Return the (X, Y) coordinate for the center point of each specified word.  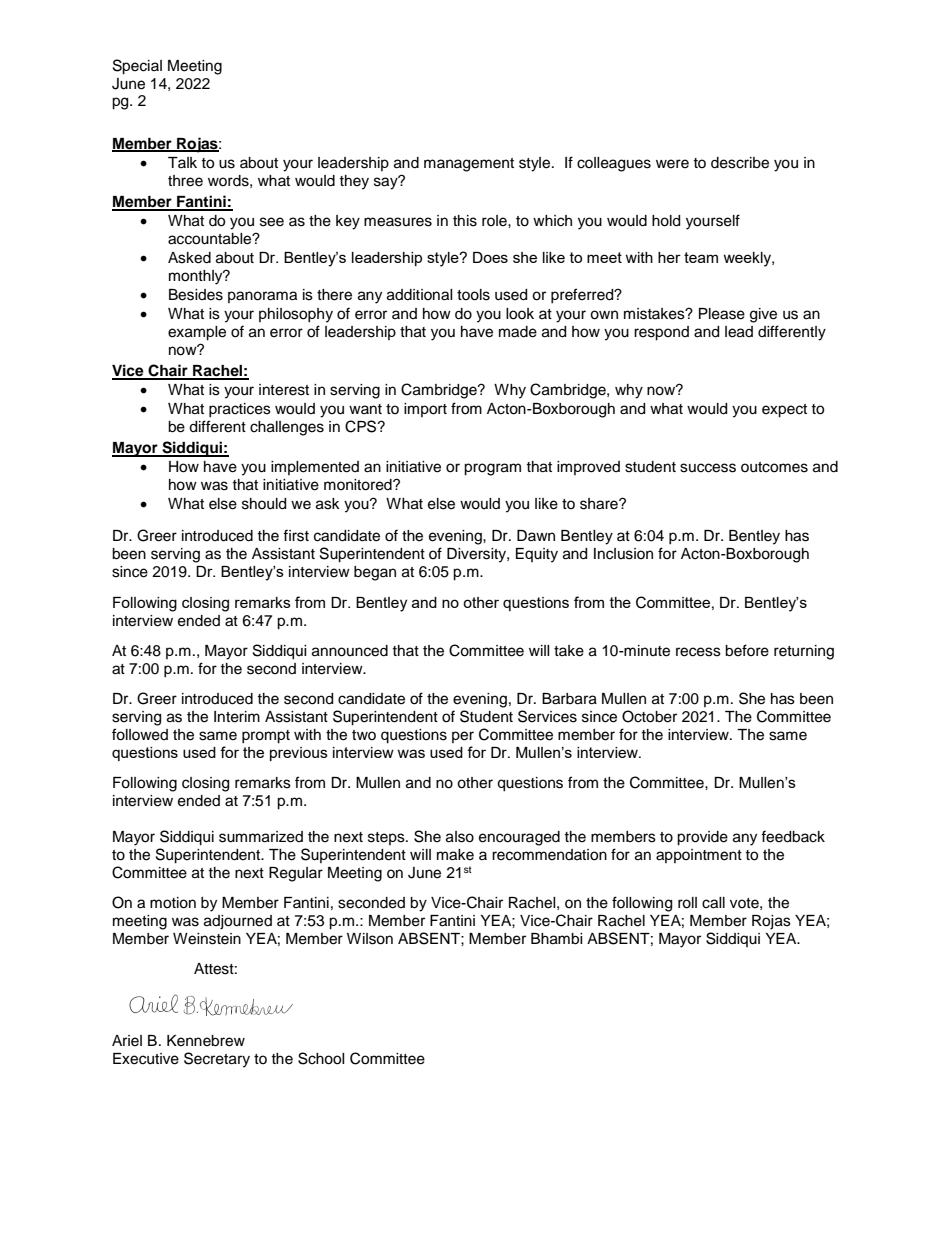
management (469, 165)
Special (137, 67)
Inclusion (623, 554)
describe (740, 163)
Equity (537, 555)
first (296, 535)
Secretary (217, 1060)
